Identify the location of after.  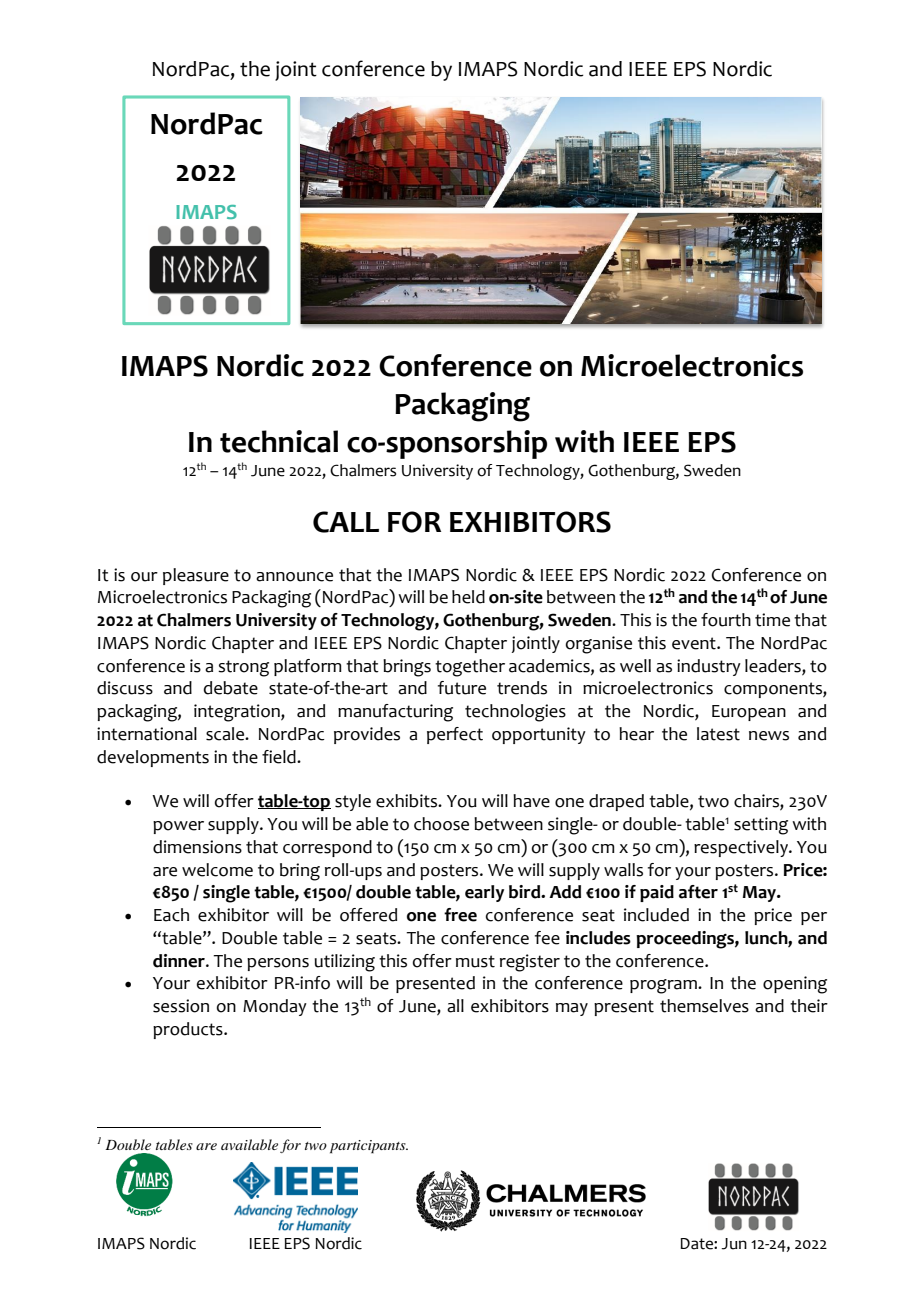
(698, 892).
